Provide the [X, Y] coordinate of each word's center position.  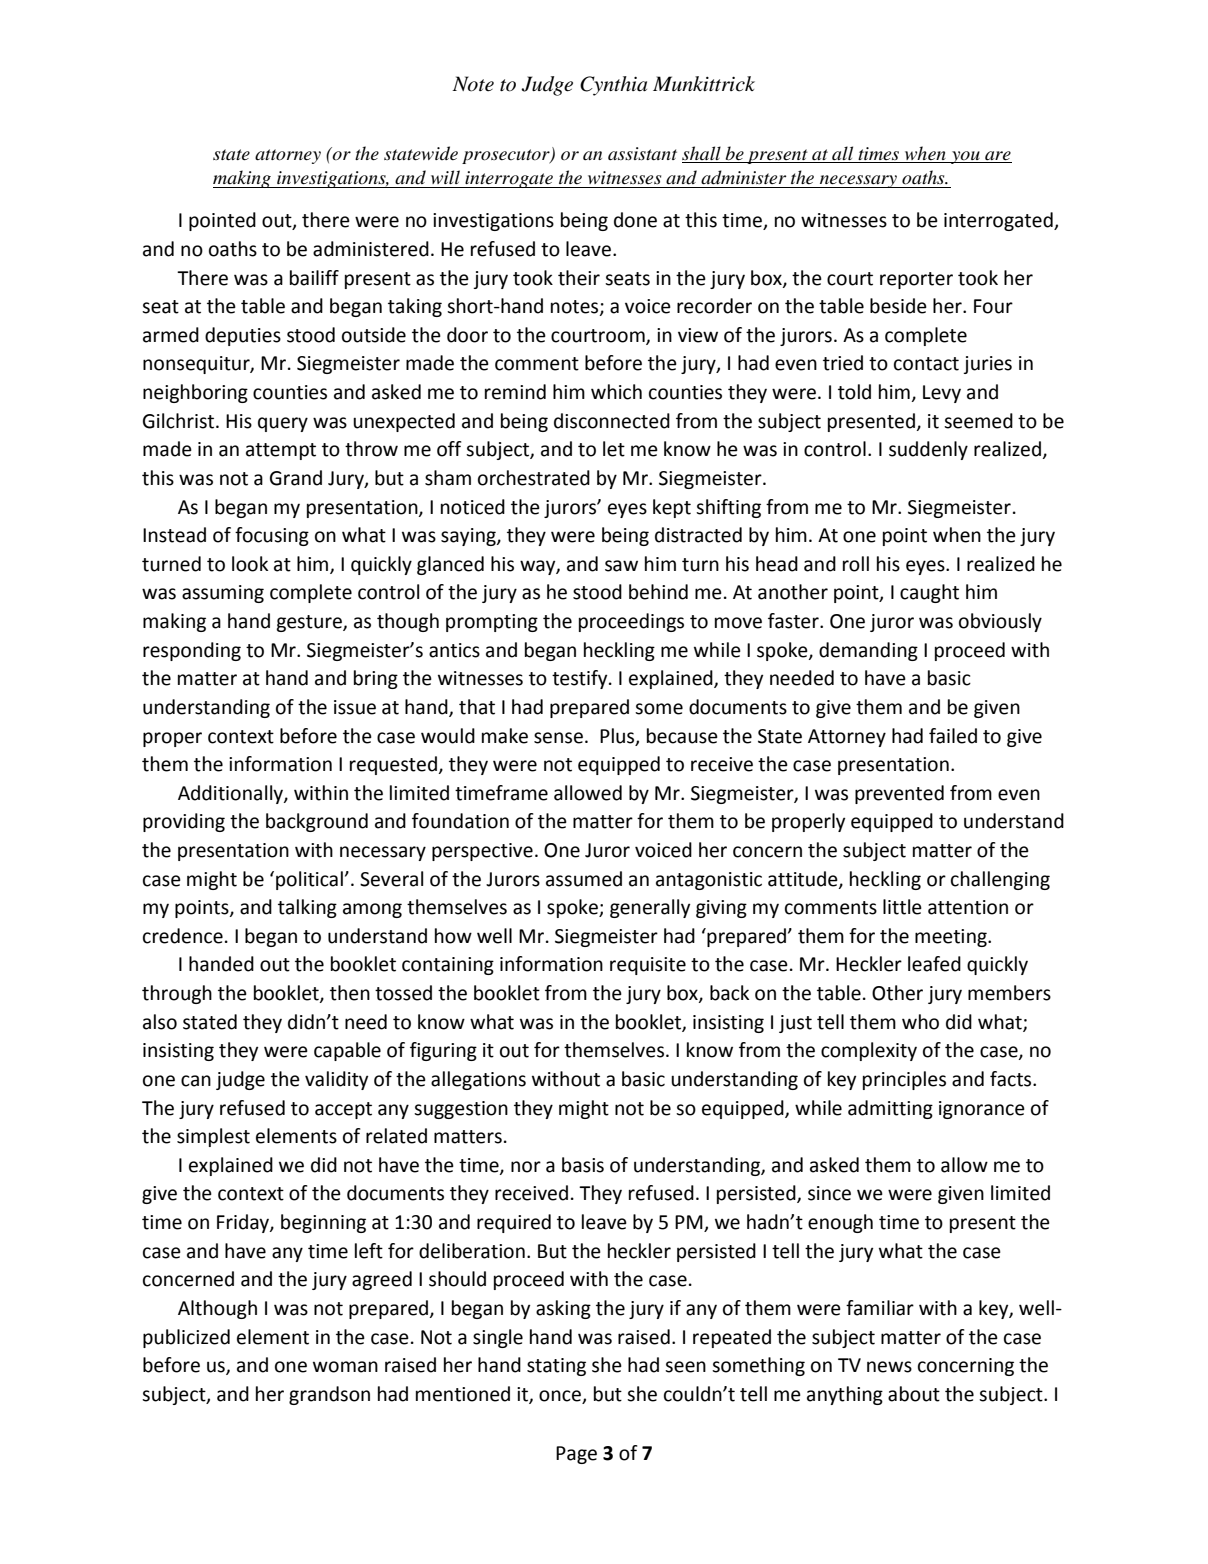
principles [904, 1080]
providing [184, 822]
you [965, 157]
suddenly [928, 450]
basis [583, 1165]
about [914, 1394]
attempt [281, 451]
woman [345, 1367]
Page [576, 1455]
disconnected [612, 421]
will [445, 177]
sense [558, 738]
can [196, 1081]
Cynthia [613, 86]
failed [953, 736]
